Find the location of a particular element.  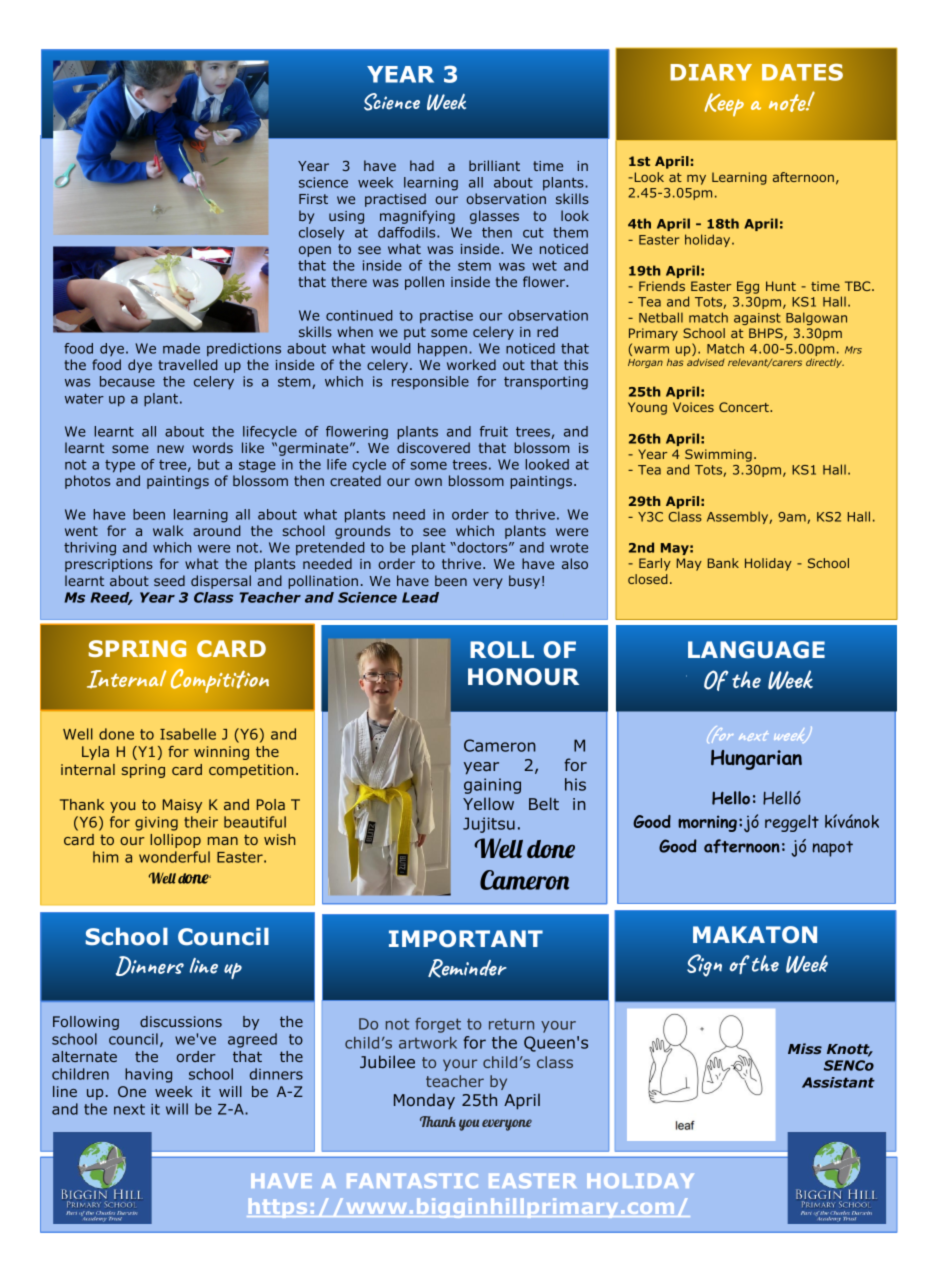

First is located at coordinates (313, 199).
